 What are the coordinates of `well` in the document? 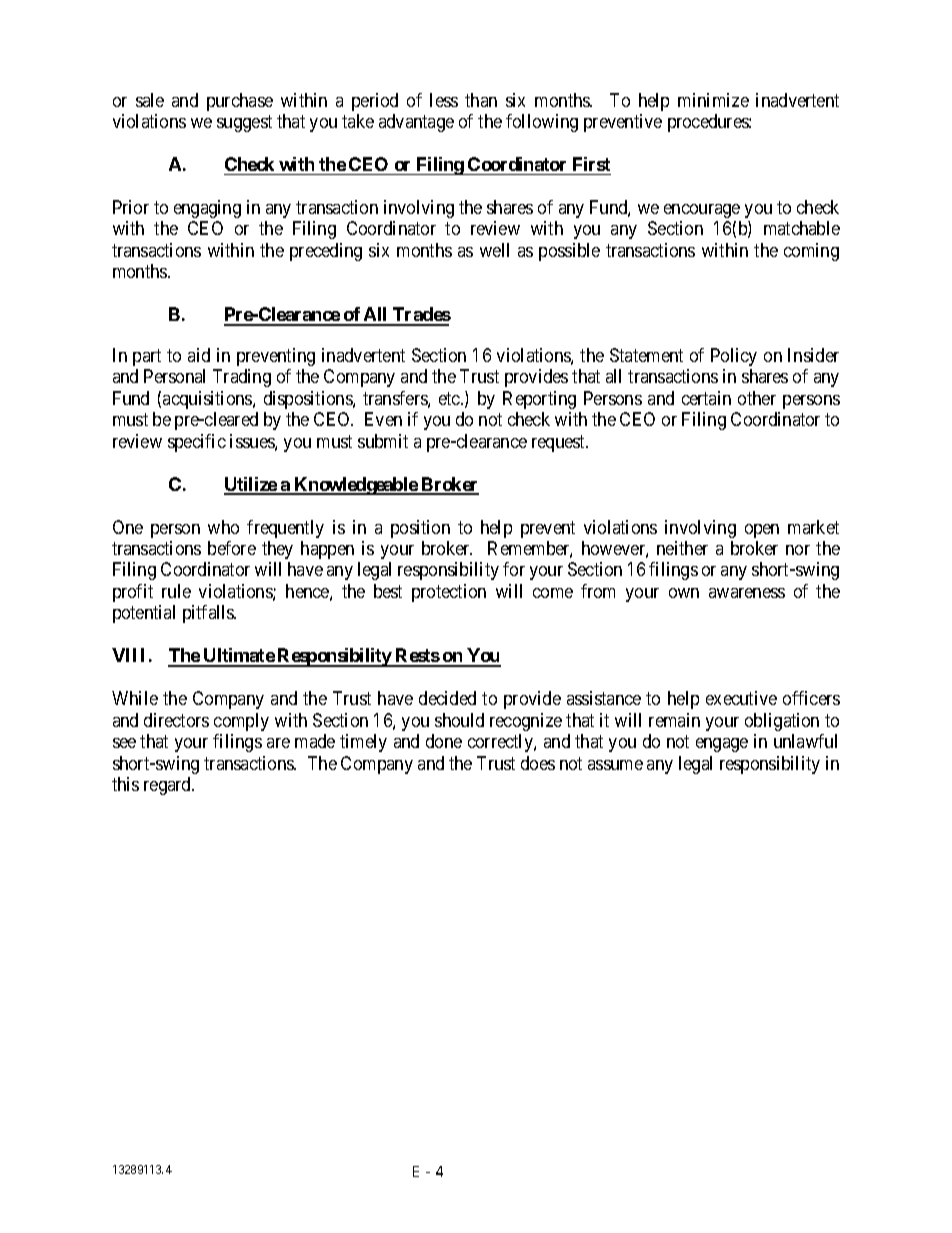 It's located at (494, 250).
